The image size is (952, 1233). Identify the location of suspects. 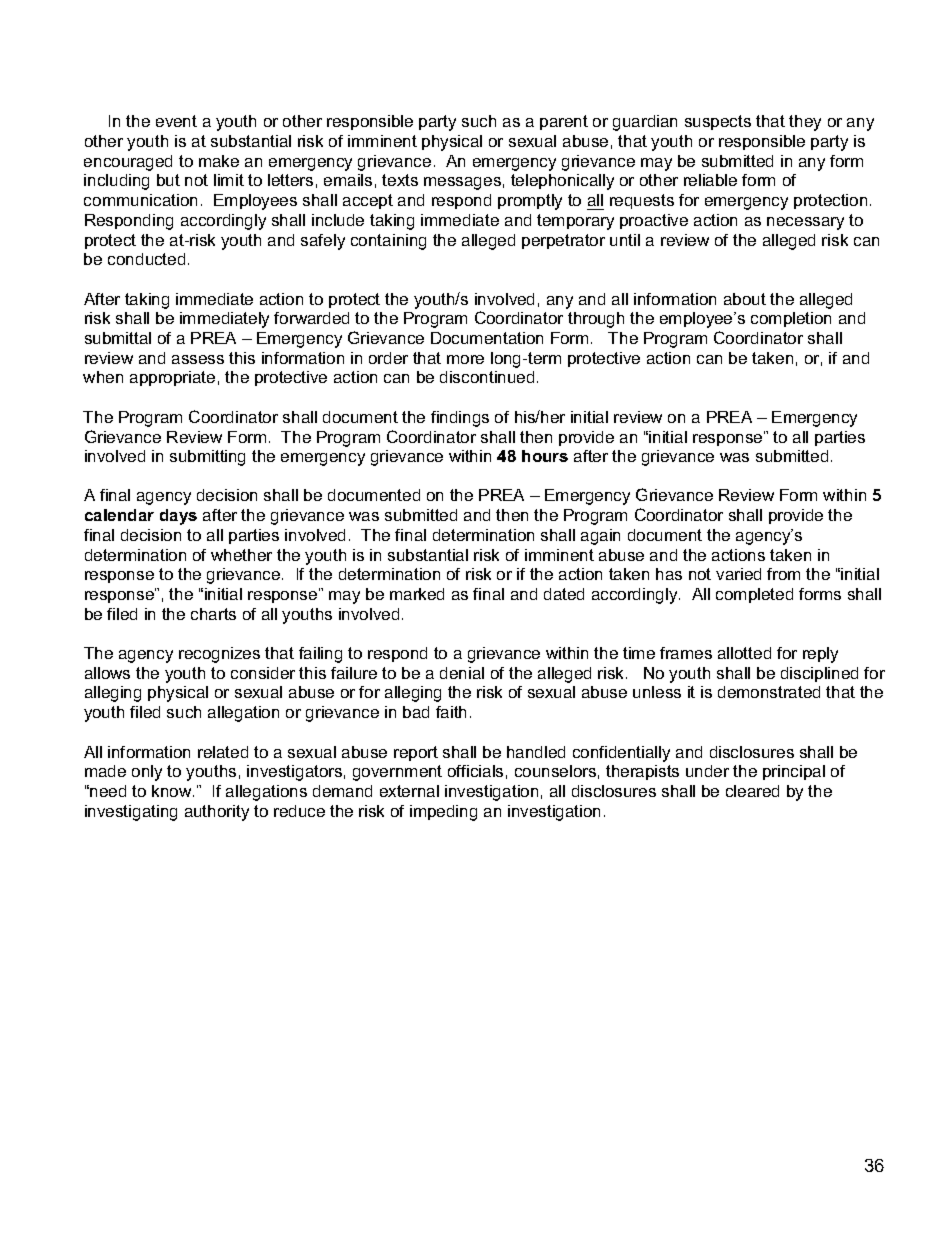
(718, 122).
